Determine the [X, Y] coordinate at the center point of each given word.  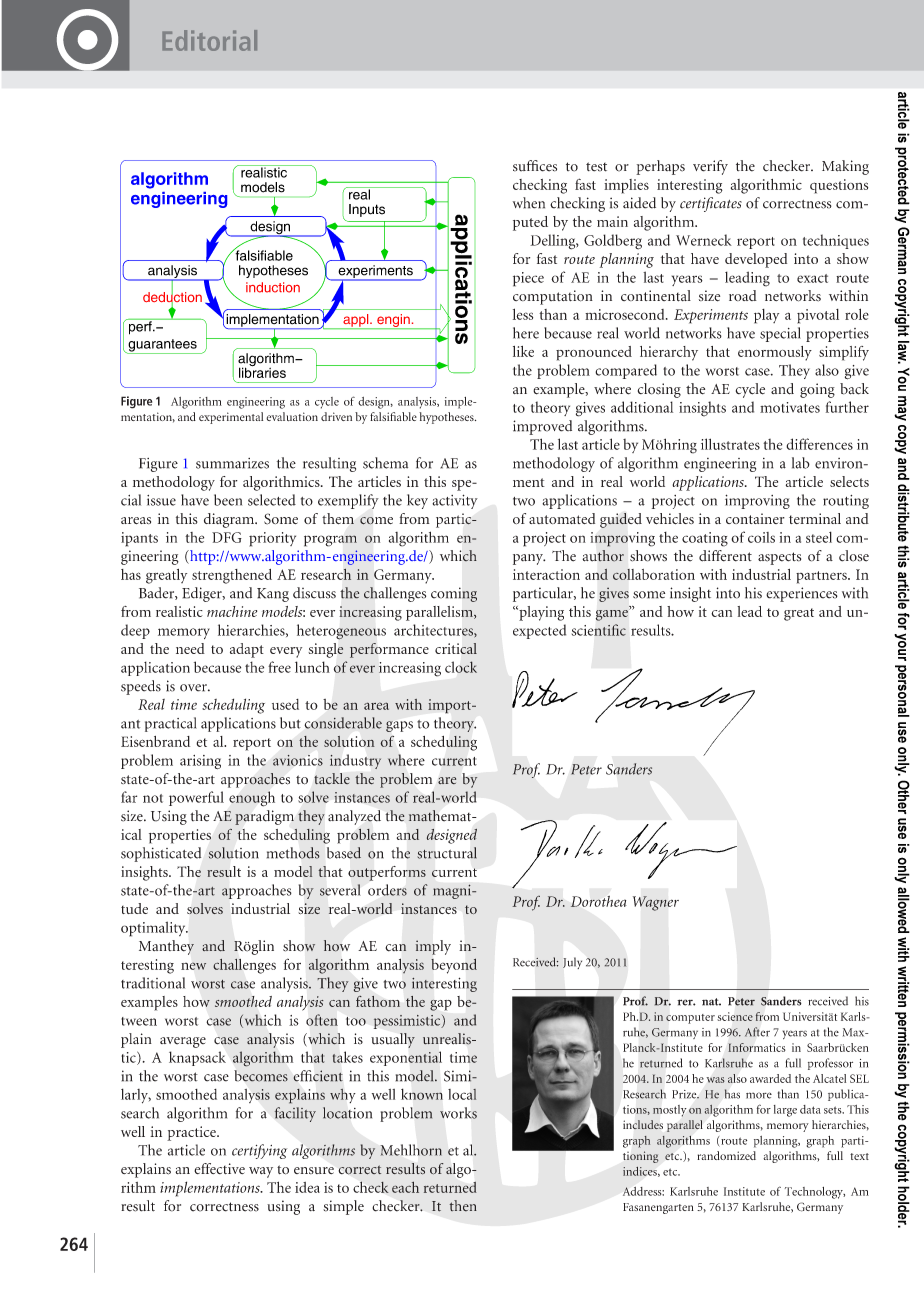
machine [232, 611]
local [462, 1094]
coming [454, 594]
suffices [535, 166]
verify [710, 167]
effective [219, 1168]
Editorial [209, 40]
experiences [802, 594]
